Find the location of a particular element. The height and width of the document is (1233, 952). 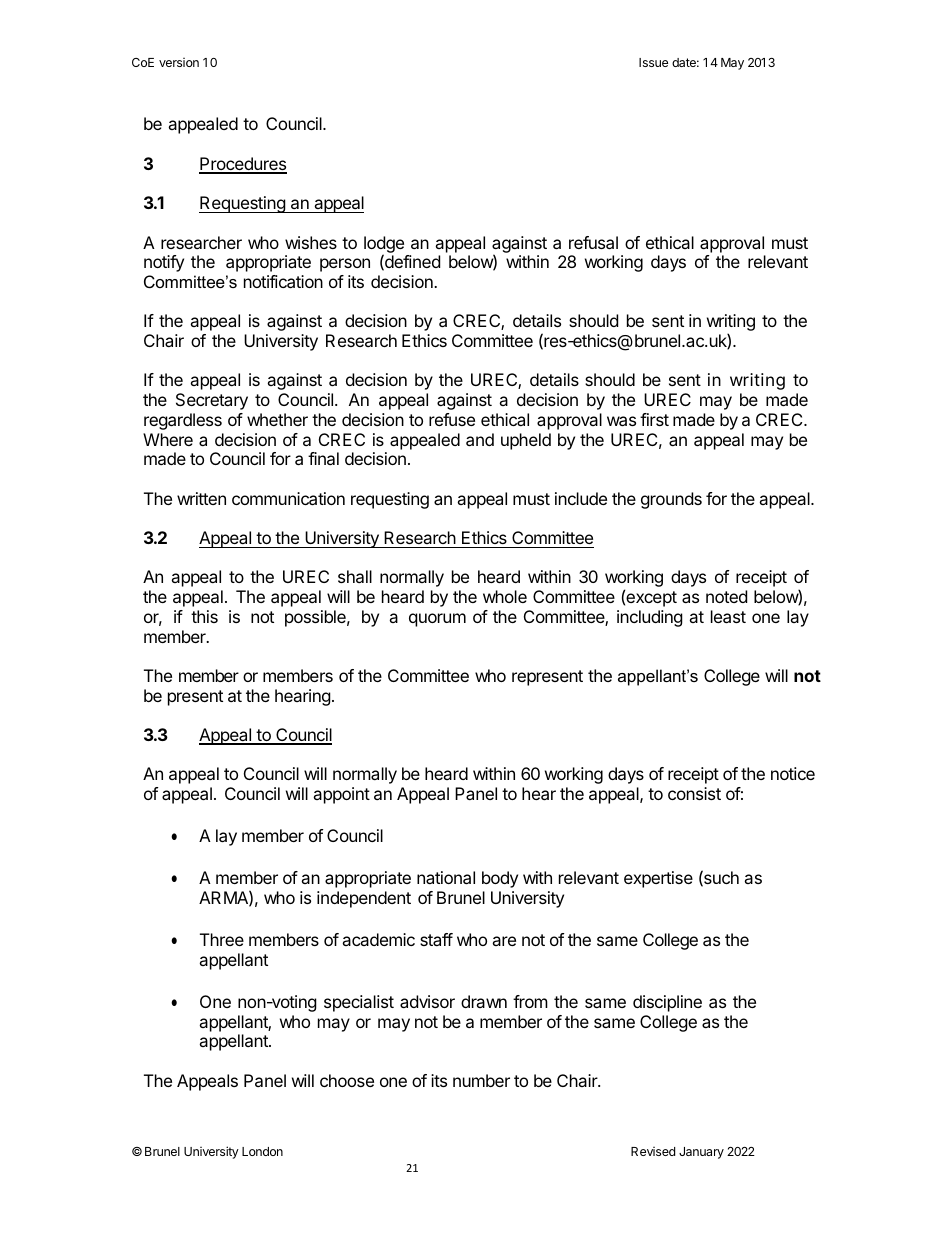

notification is located at coordinates (283, 281).
